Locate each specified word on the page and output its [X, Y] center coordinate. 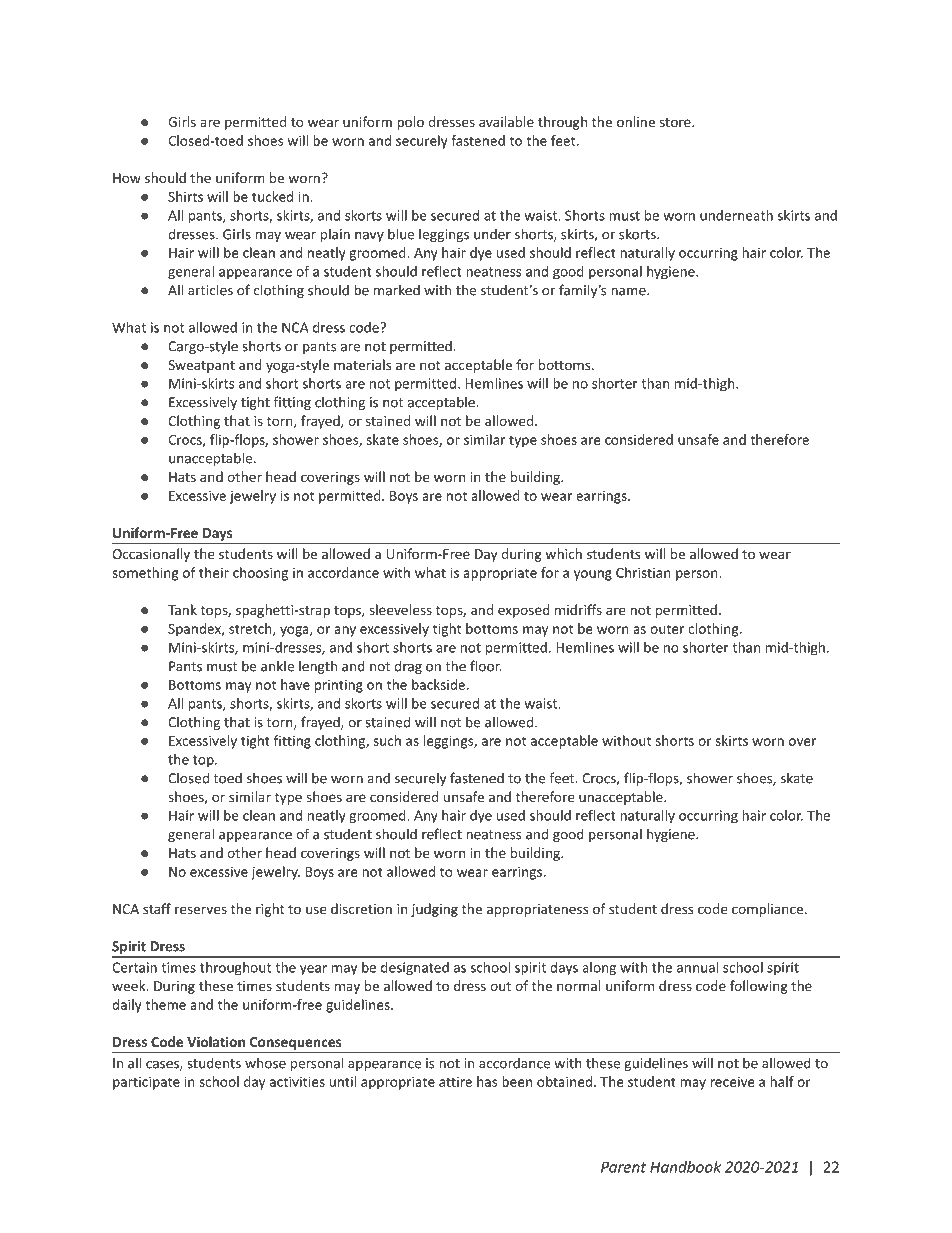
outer [667, 629]
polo [410, 123]
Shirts [185, 196]
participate [146, 1083]
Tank [182, 609]
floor [486, 666]
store [676, 122]
